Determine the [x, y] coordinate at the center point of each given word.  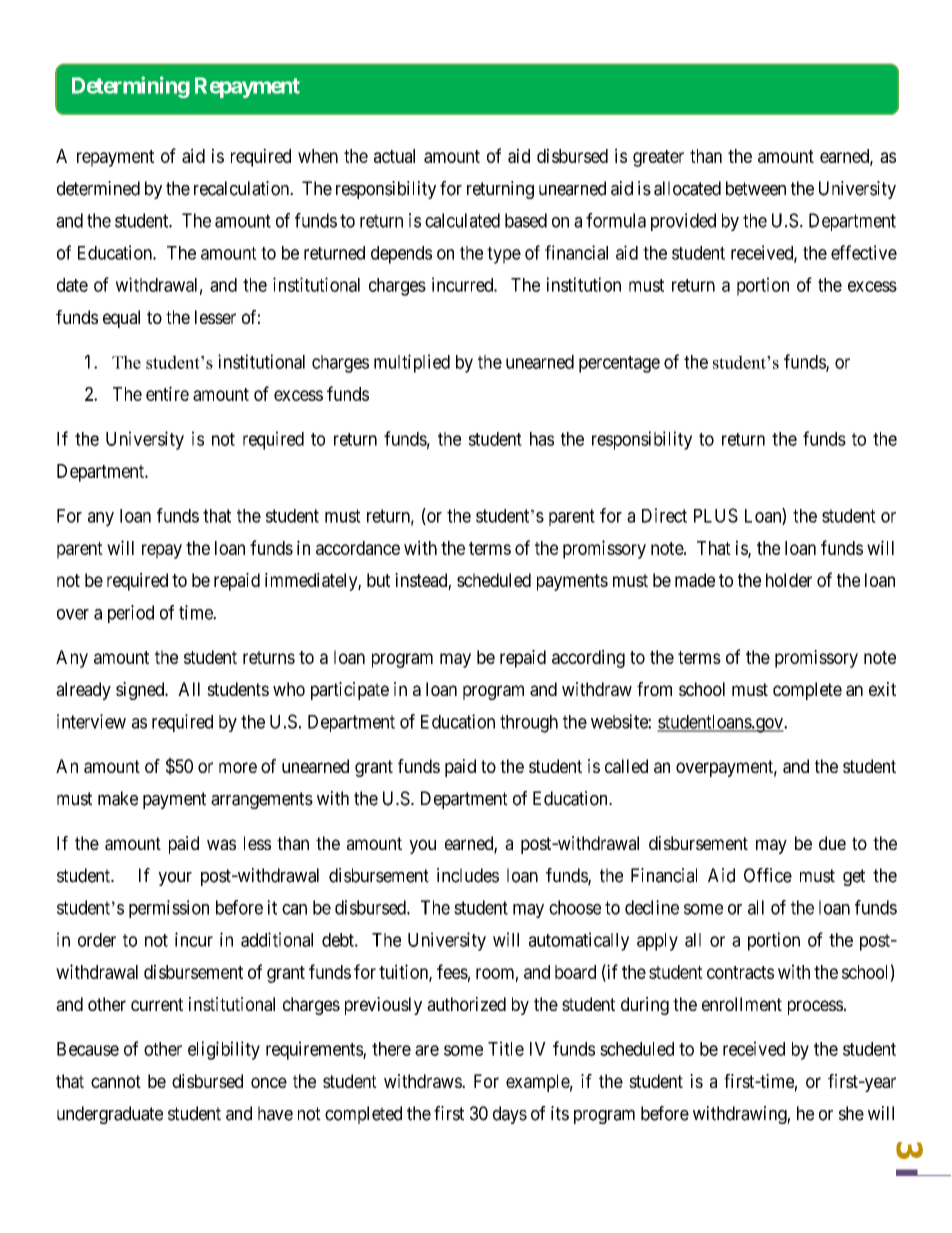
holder [789, 580]
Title [506, 1048]
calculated [462, 220]
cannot [116, 1081]
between [756, 188]
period [131, 614]
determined [98, 188]
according [588, 659]
